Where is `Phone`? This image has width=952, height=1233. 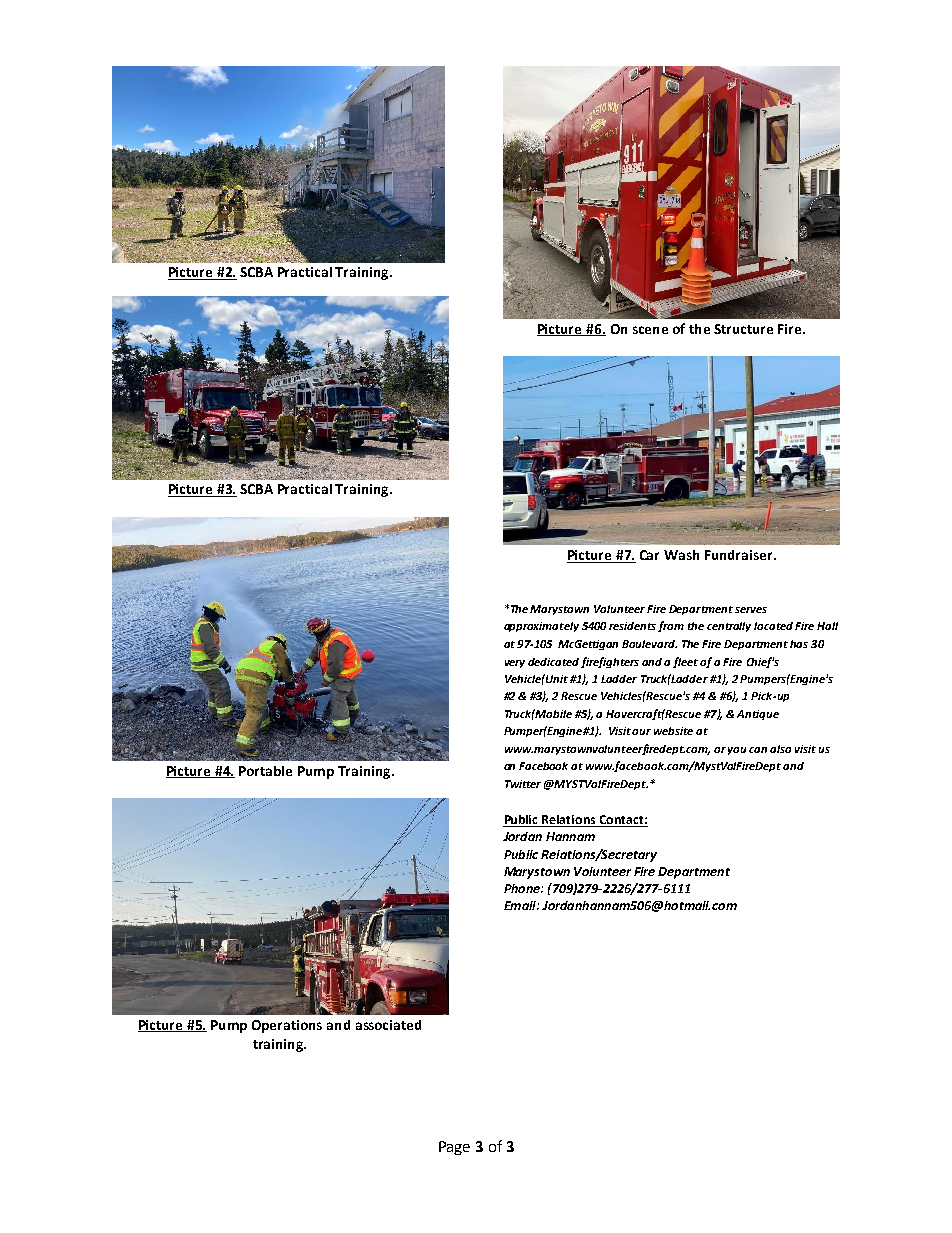
Phone is located at coordinates (523, 888).
